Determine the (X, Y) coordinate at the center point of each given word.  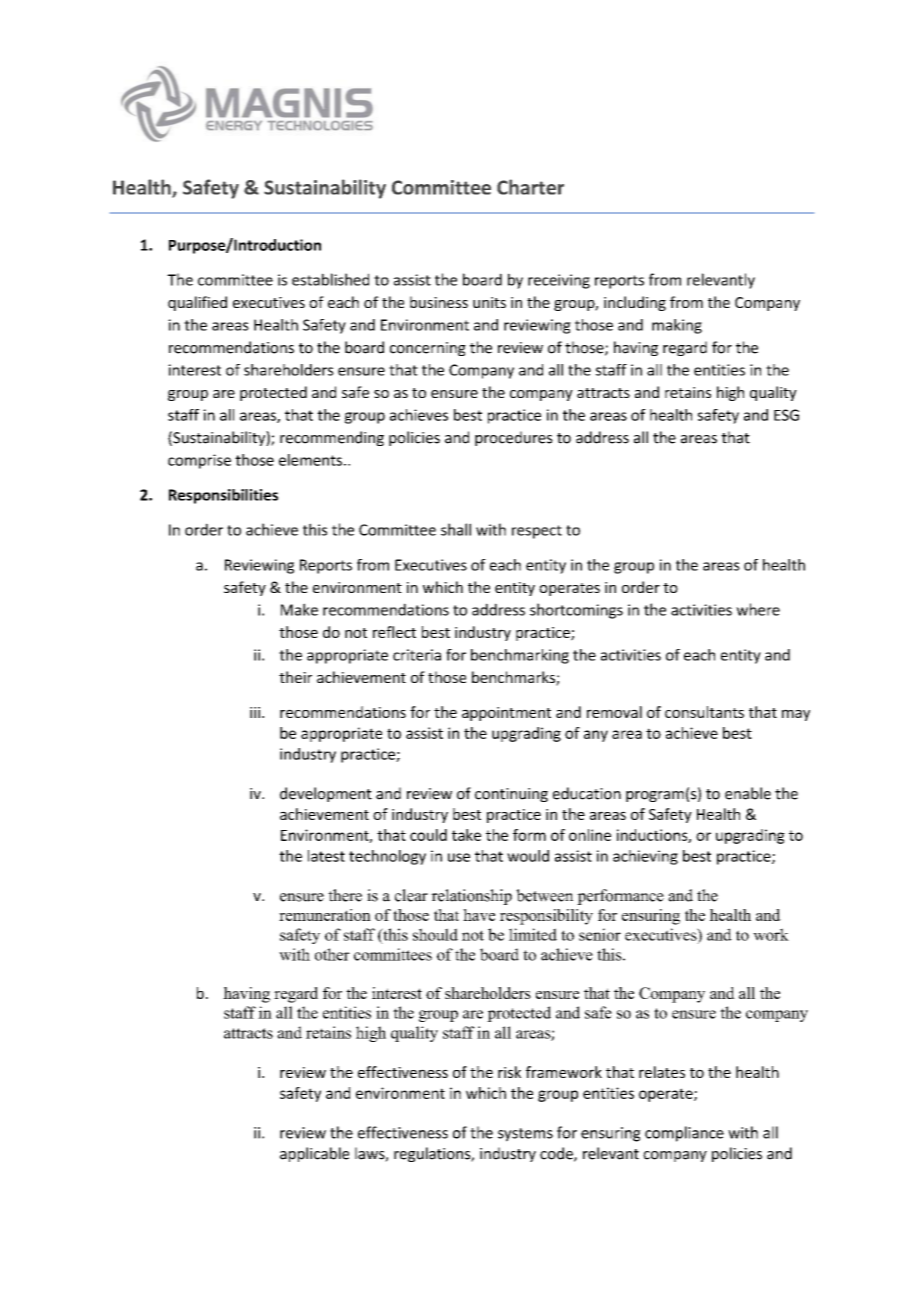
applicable (314, 1154)
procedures (514, 438)
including (635, 303)
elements (310, 460)
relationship (471, 897)
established (330, 279)
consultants (704, 712)
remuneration (325, 915)
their (295, 677)
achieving (645, 857)
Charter (530, 187)
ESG (786, 415)
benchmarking (520, 656)
